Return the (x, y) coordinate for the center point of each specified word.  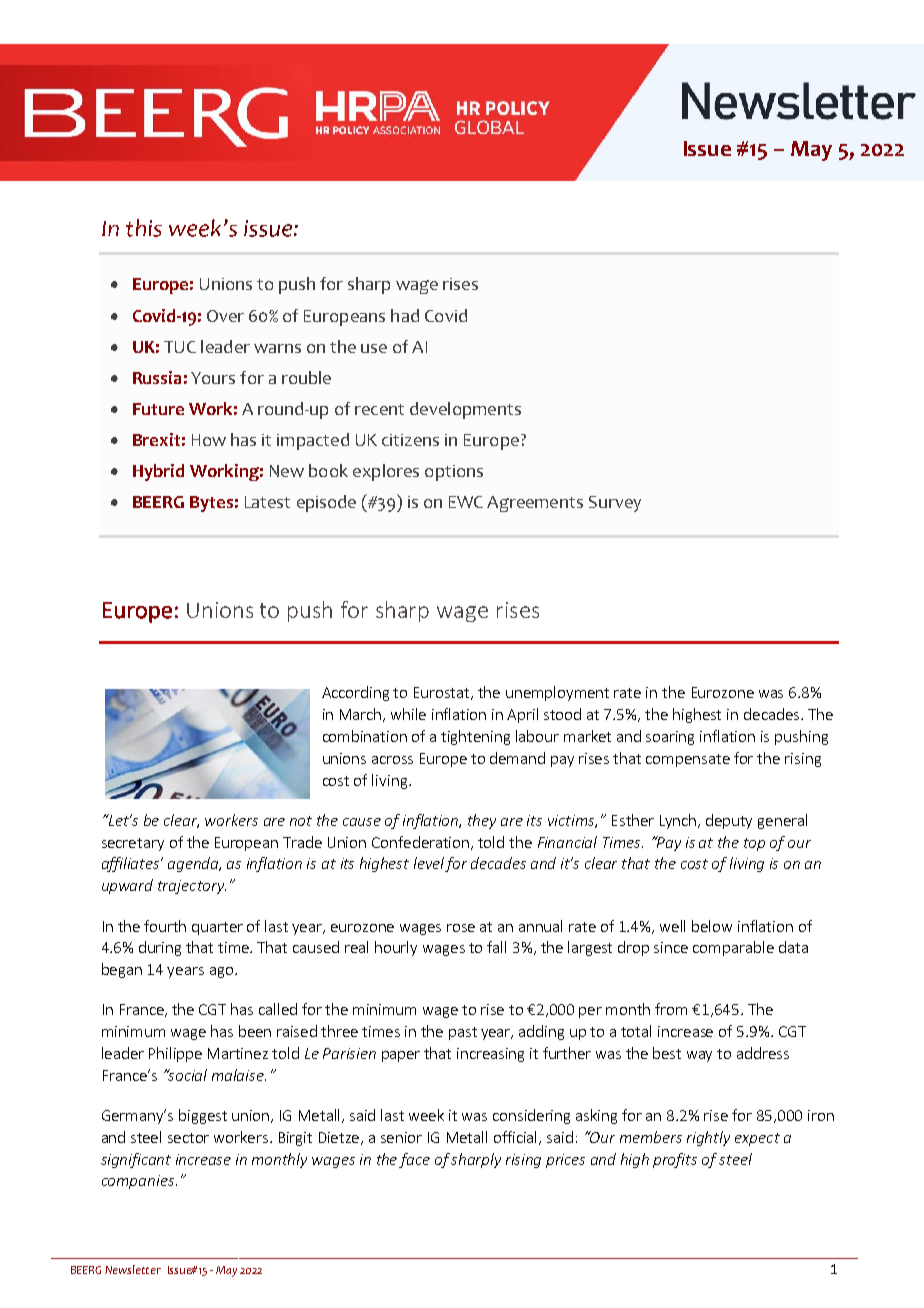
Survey (615, 504)
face (414, 1160)
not (301, 821)
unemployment (557, 693)
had (405, 315)
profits (675, 1160)
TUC (180, 347)
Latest (267, 502)
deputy (729, 821)
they (482, 821)
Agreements (535, 504)
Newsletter (133, 1269)
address (763, 1053)
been (255, 1031)
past (463, 1033)
